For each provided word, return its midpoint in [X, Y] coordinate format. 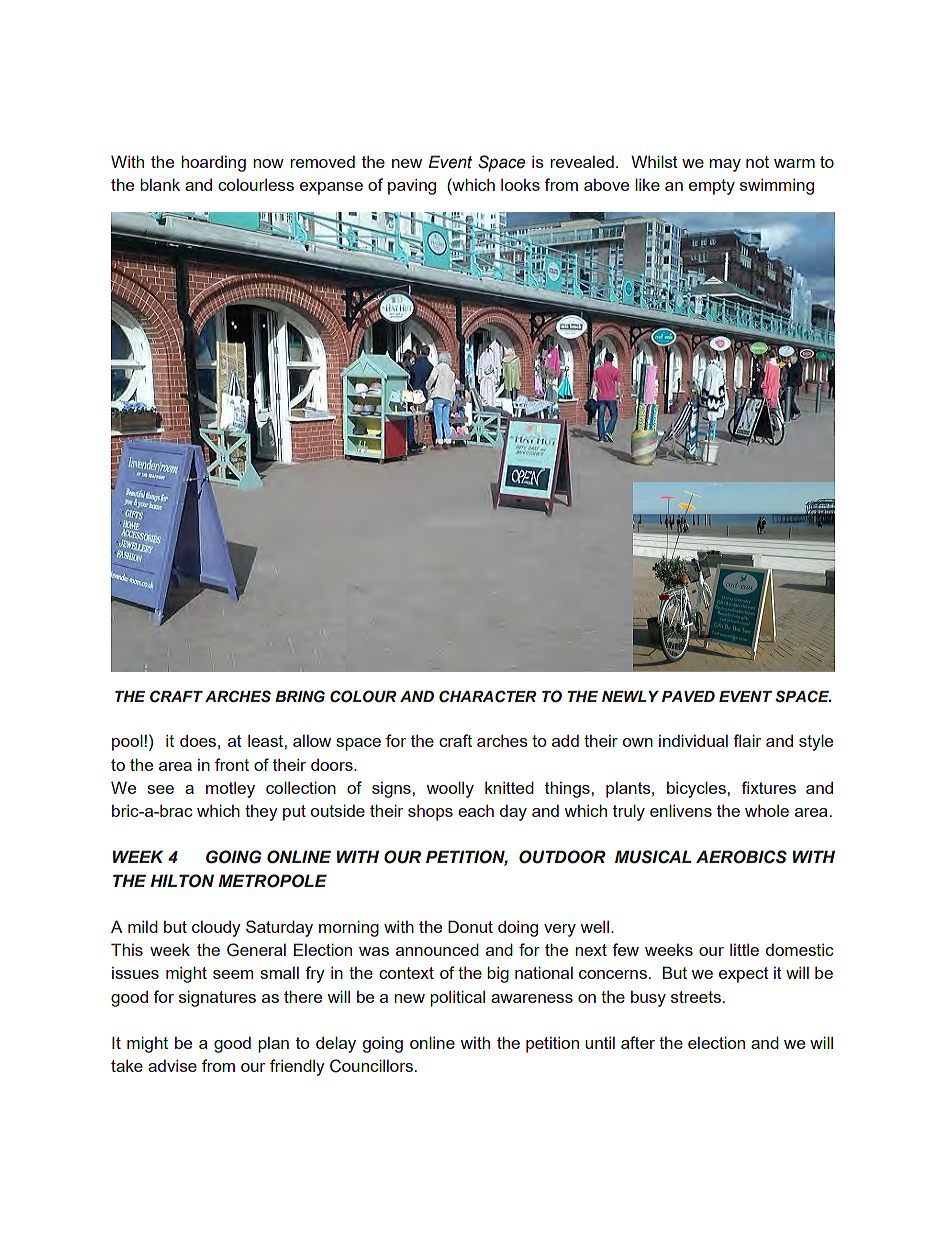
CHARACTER [487, 696]
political [457, 998]
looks [520, 184]
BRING [300, 696]
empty [712, 187]
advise [172, 1065]
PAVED [688, 696]
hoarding [213, 163]
